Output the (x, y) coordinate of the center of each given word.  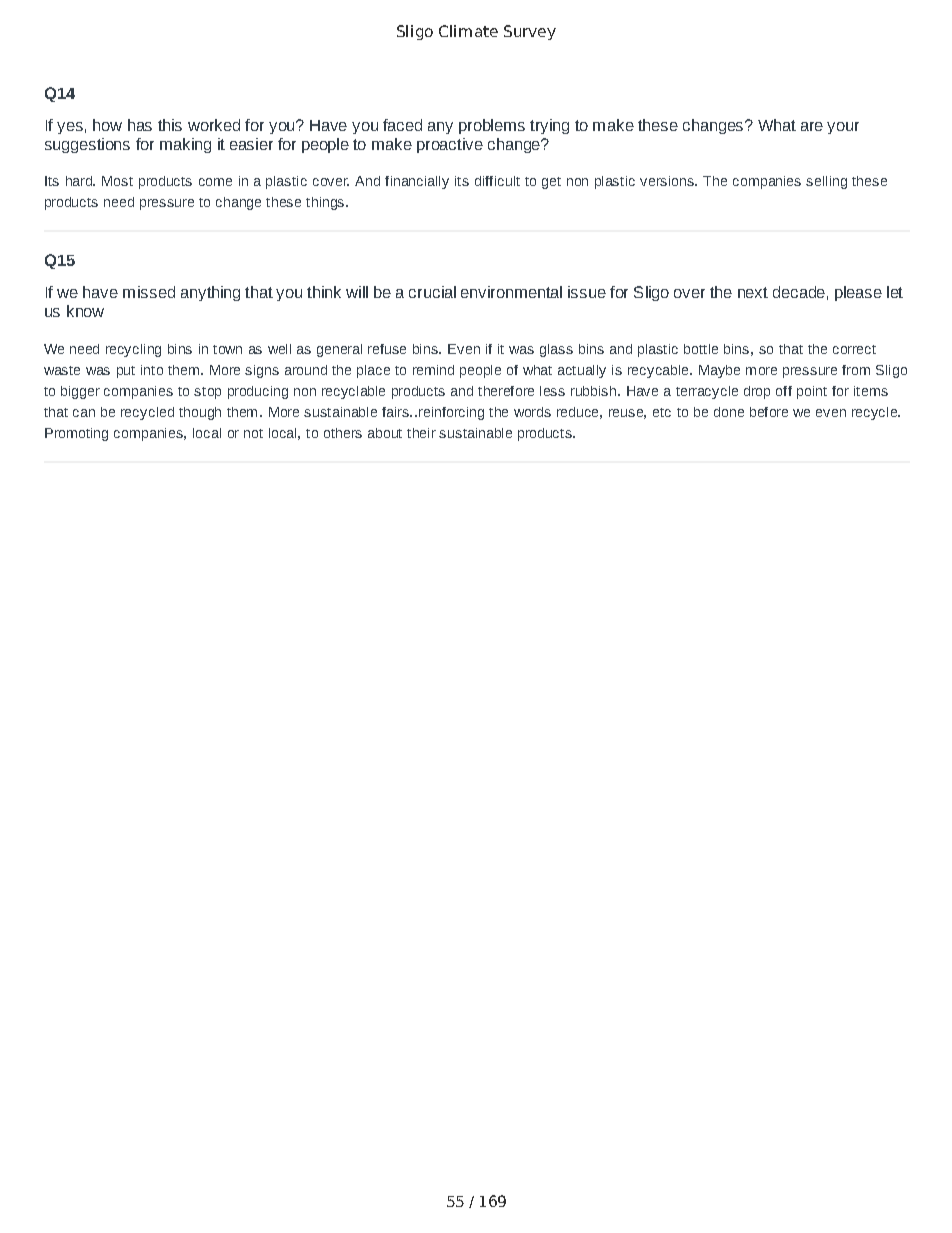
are (812, 126)
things (326, 203)
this (170, 125)
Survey (530, 32)
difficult (497, 181)
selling (826, 182)
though (200, 413)
